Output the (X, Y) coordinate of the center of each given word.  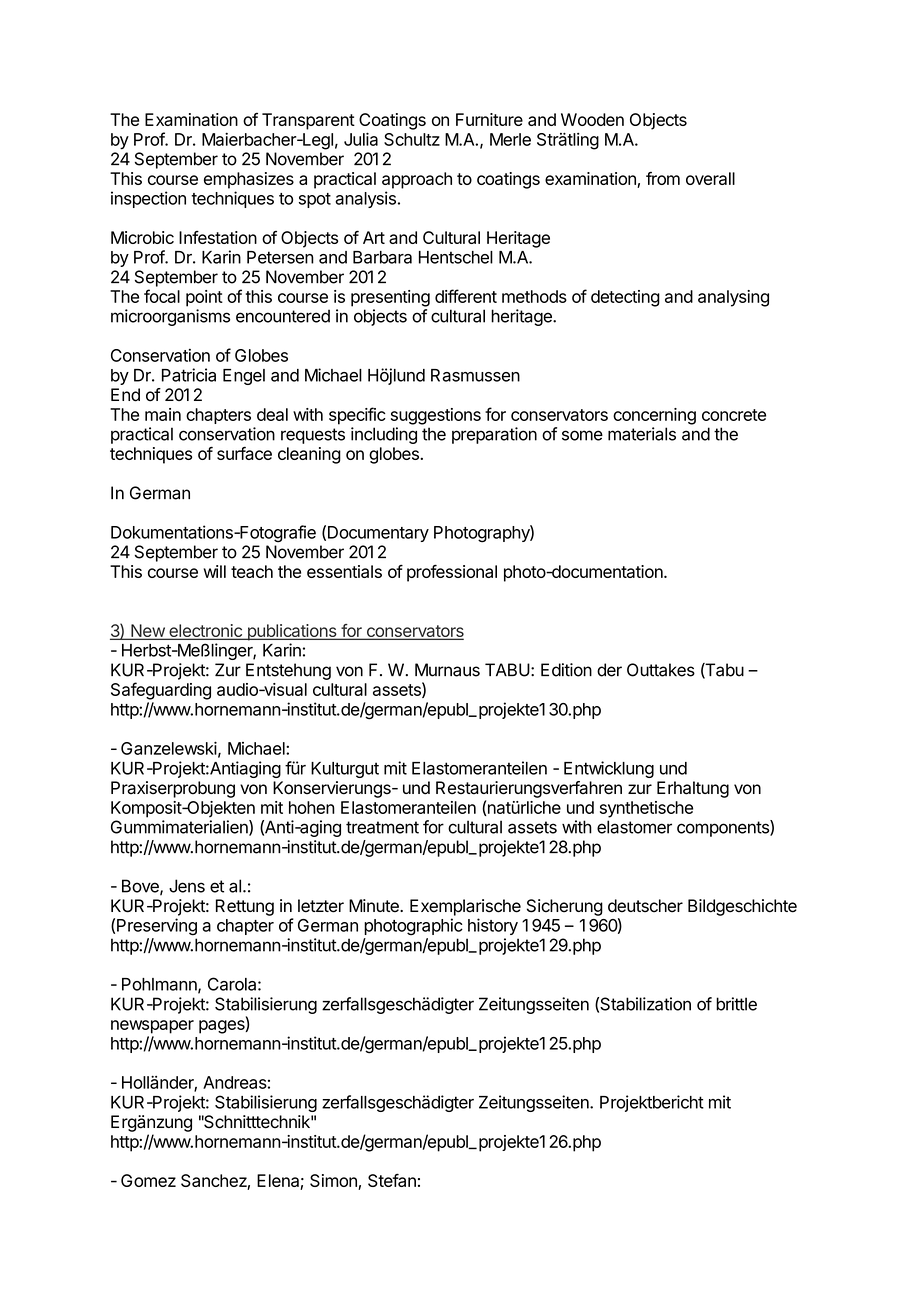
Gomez (148, 1180)
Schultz (412, 139)
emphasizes (249, 180)
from (663, 178)
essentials (344, 571)
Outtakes (661, 670)
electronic (205, 632)
